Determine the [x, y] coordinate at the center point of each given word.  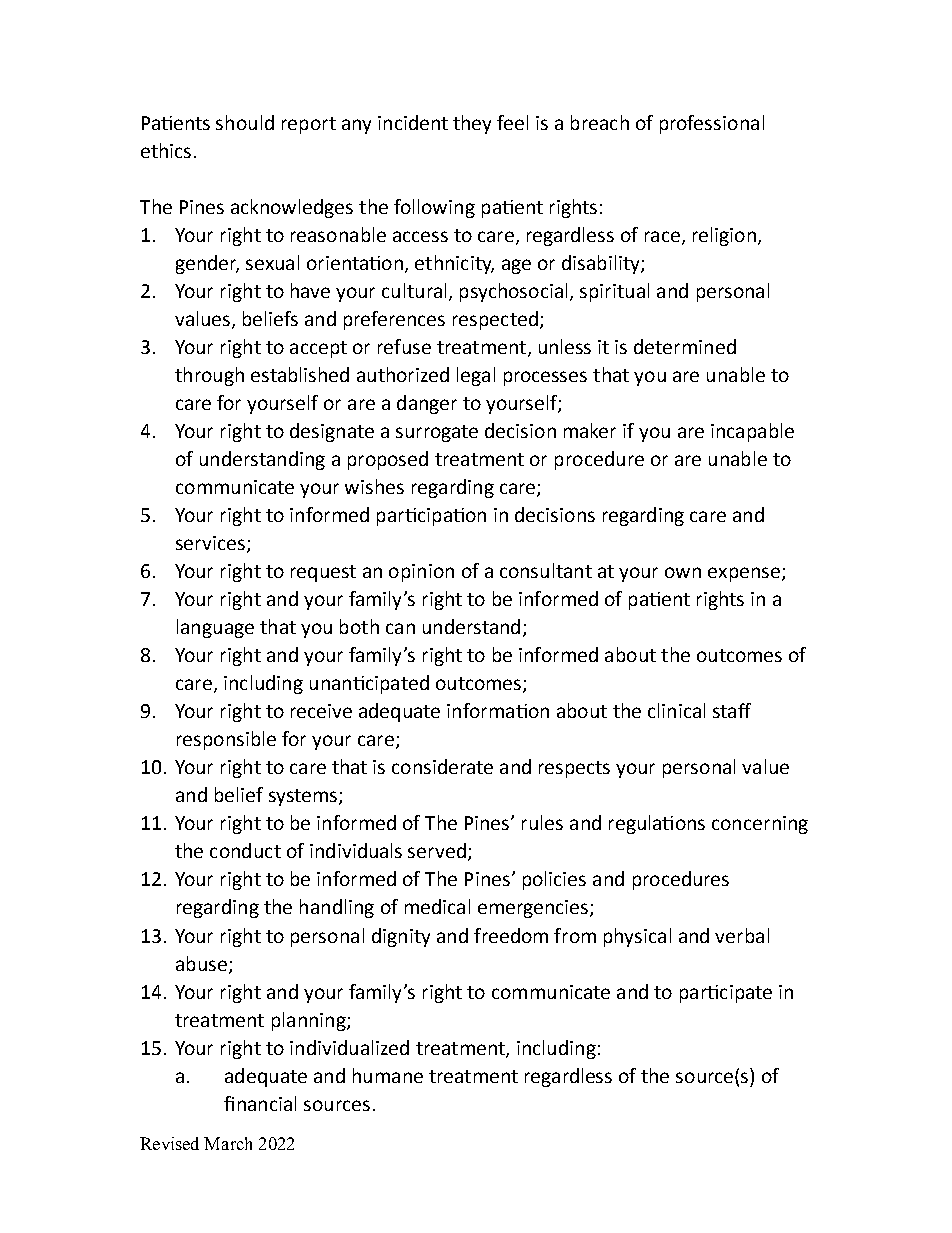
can [400, 628]
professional [712, 124]
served [437, 850]
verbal [742, 935]
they [472, 124]
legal [476, 376]
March [228, 1143]
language [215, 628]
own [683, 572]
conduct [245, 850]
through [209, 376]
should [245, 122]
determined [685, 346]
